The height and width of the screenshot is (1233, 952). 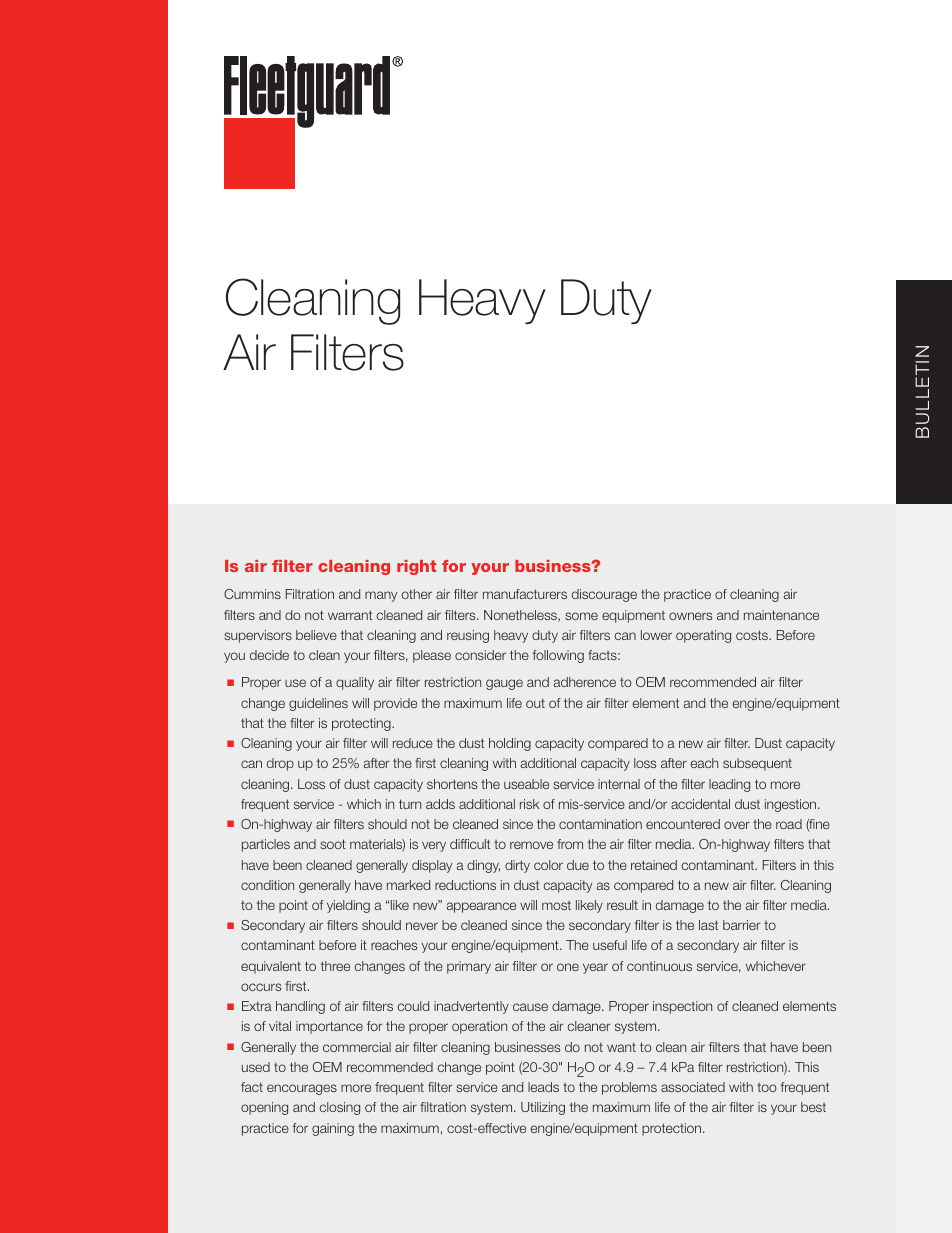 I want to click on holding, so click(x=510, y=744).
